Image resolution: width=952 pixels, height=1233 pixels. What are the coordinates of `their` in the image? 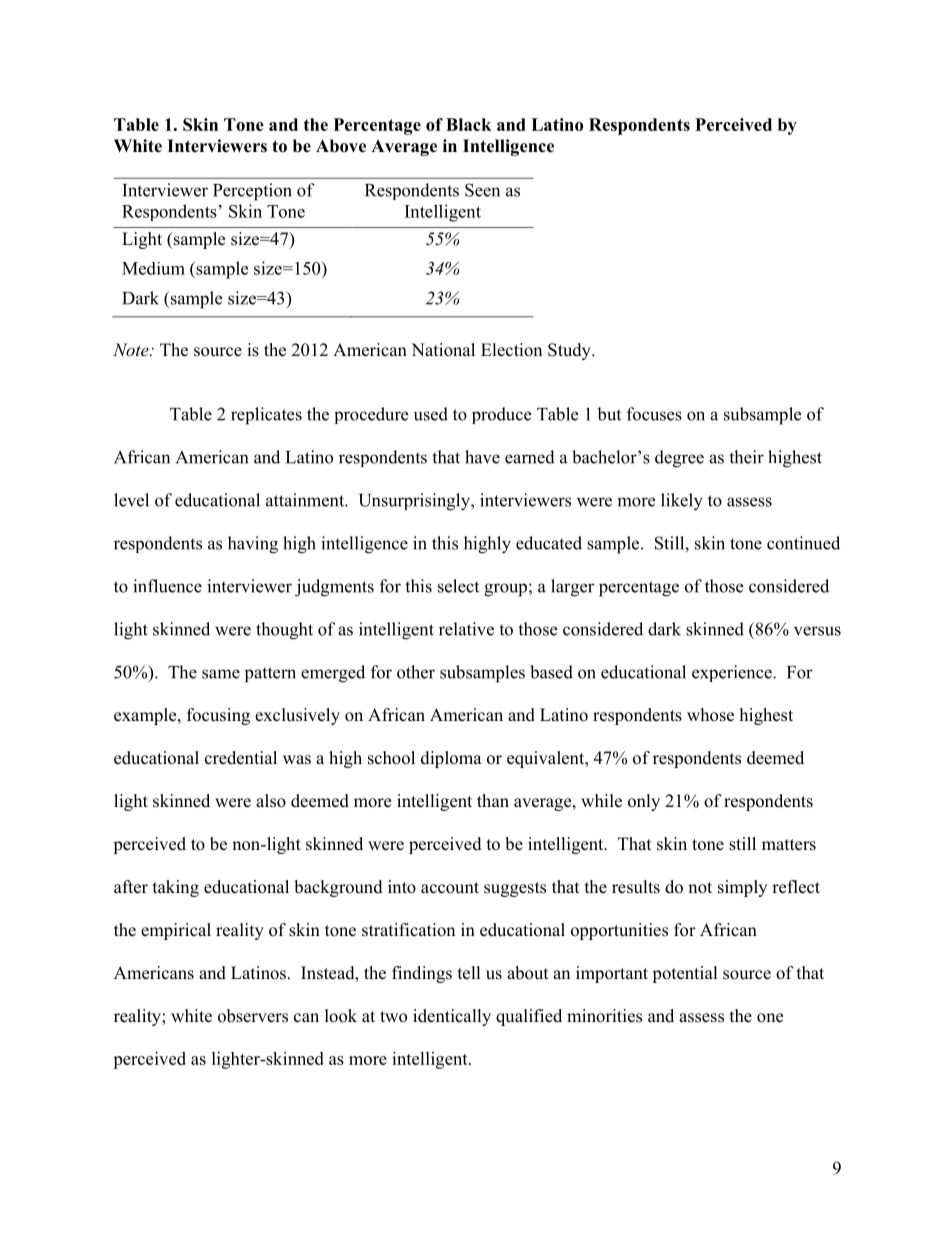 It's located at (746, 457).
